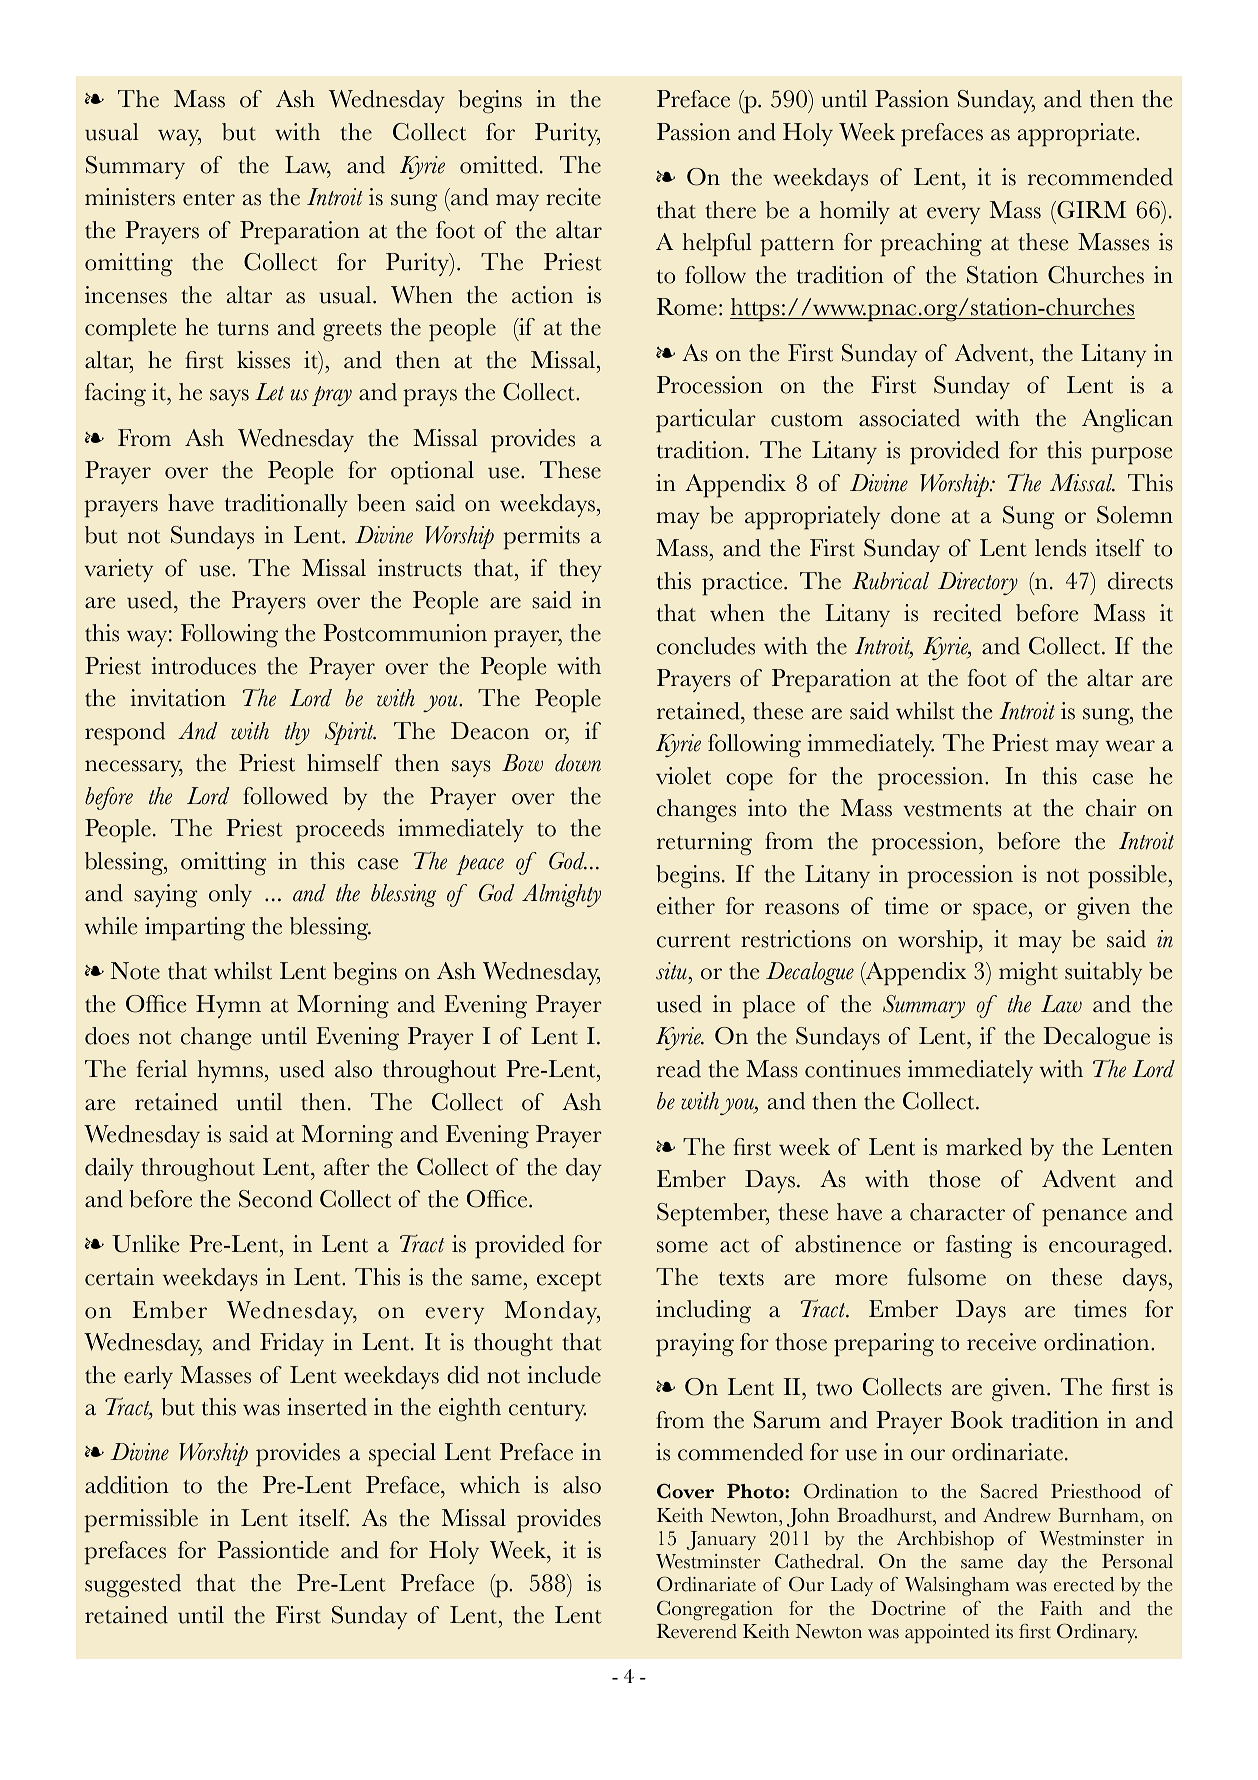 The height and width of the page is (1780, 1258). Describe the element at coordinates (133, 1586) in the page. I see `suggested` at that location.
